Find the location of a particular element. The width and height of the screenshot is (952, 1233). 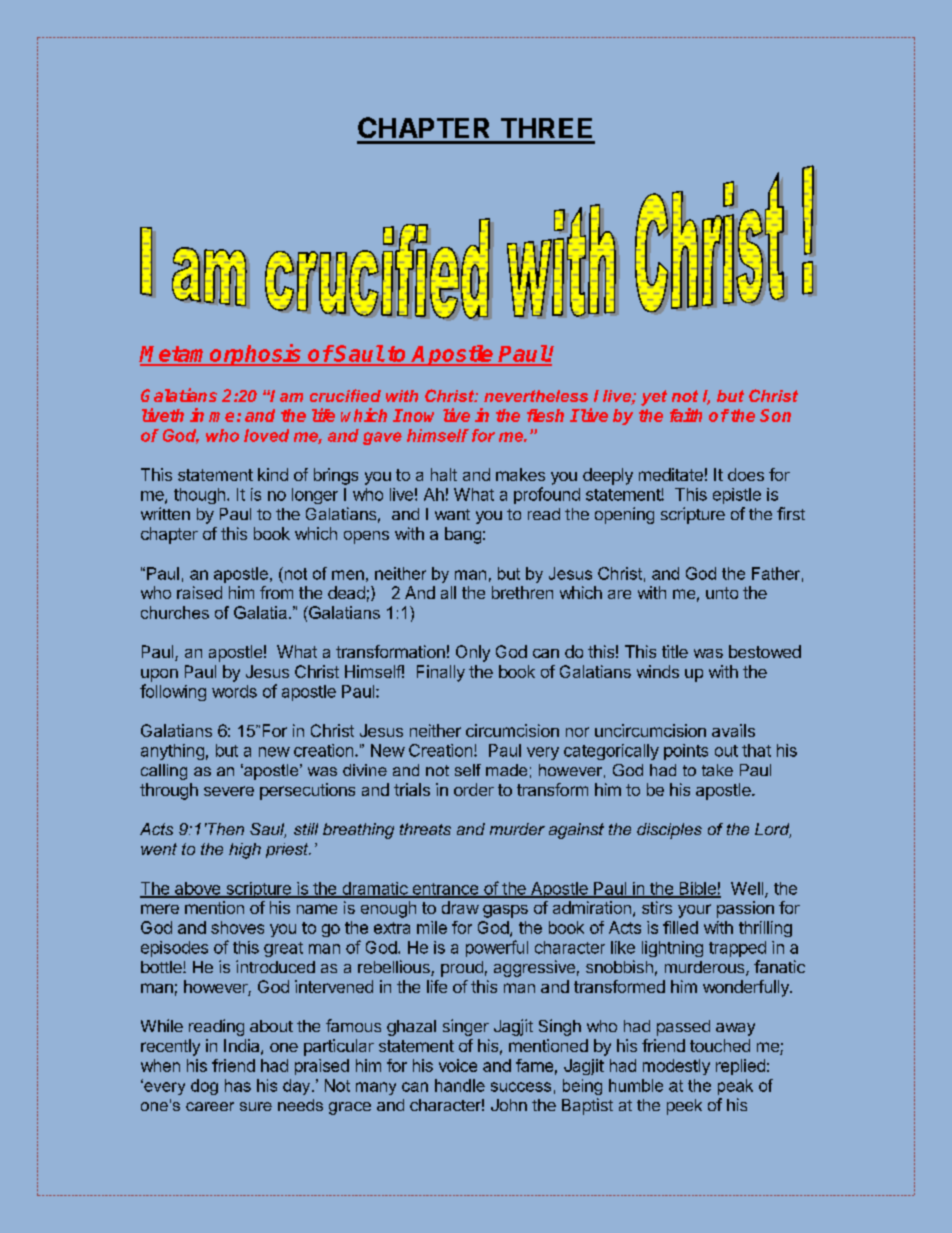

severe is located at coordinates (229, 791).
